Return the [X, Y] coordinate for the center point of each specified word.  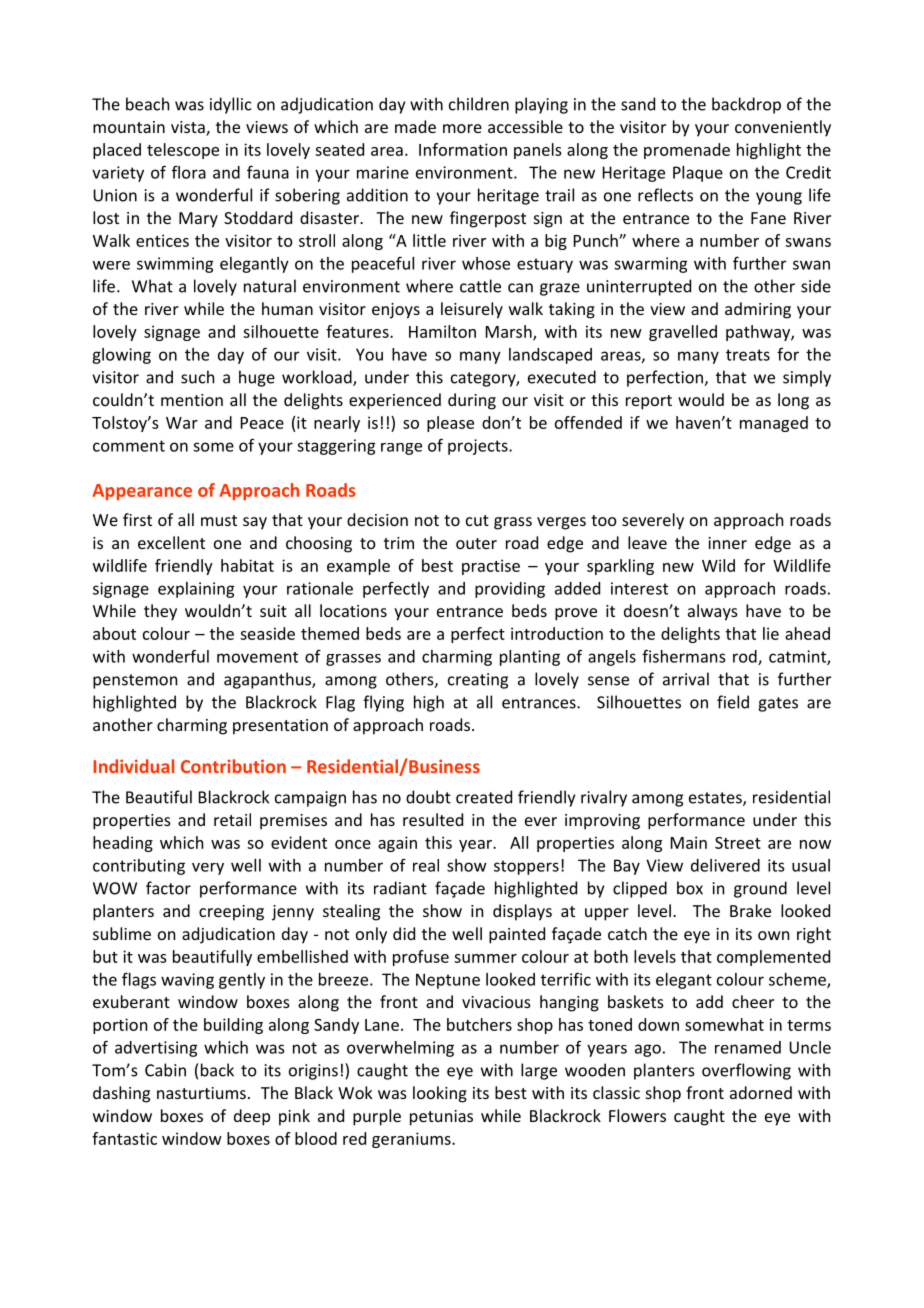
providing [510, 590]
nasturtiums [201, 1093]
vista [189, 128]
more [462, 128]
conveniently [783, 128]
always [713, 612]
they [160, 612]
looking [440, 1094]
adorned [761, 1092]
